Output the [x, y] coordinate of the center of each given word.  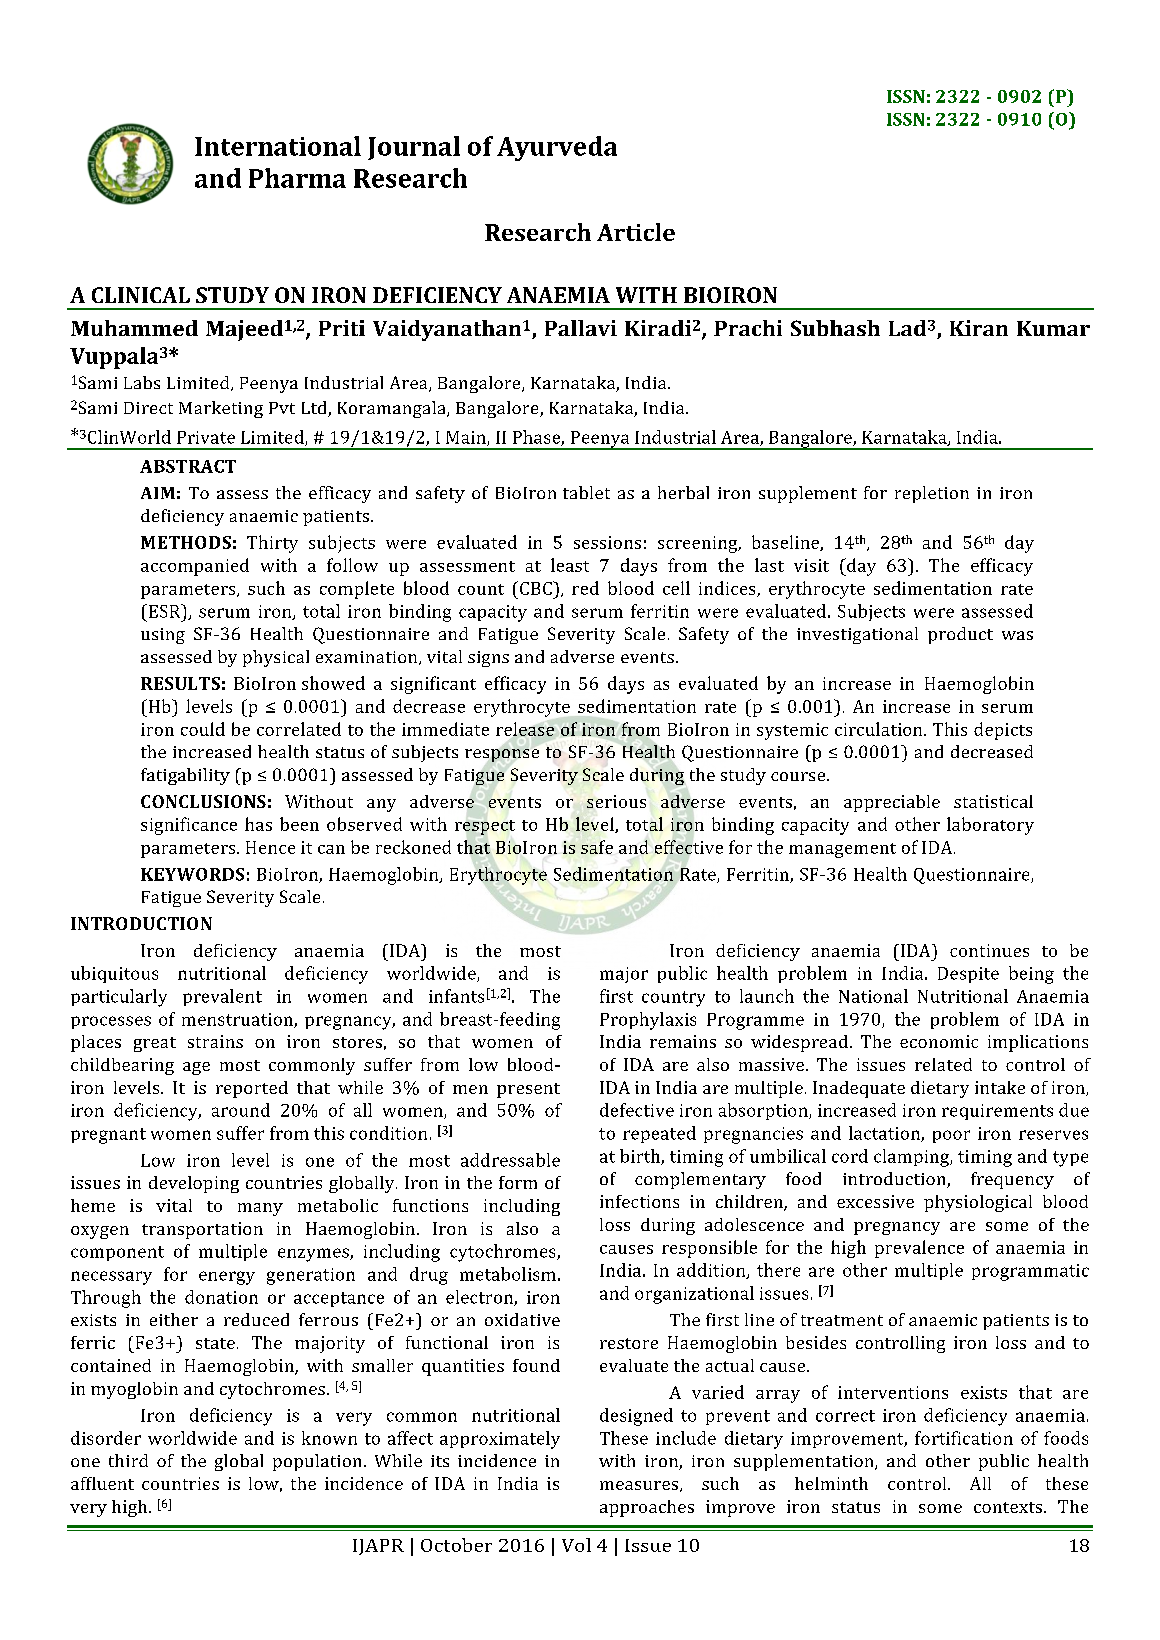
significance [189, 826]
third [128, 1460]
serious [616, 801]
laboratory [990, 826]
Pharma [297, 178]
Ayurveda [557, 148]
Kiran [979, 328]
